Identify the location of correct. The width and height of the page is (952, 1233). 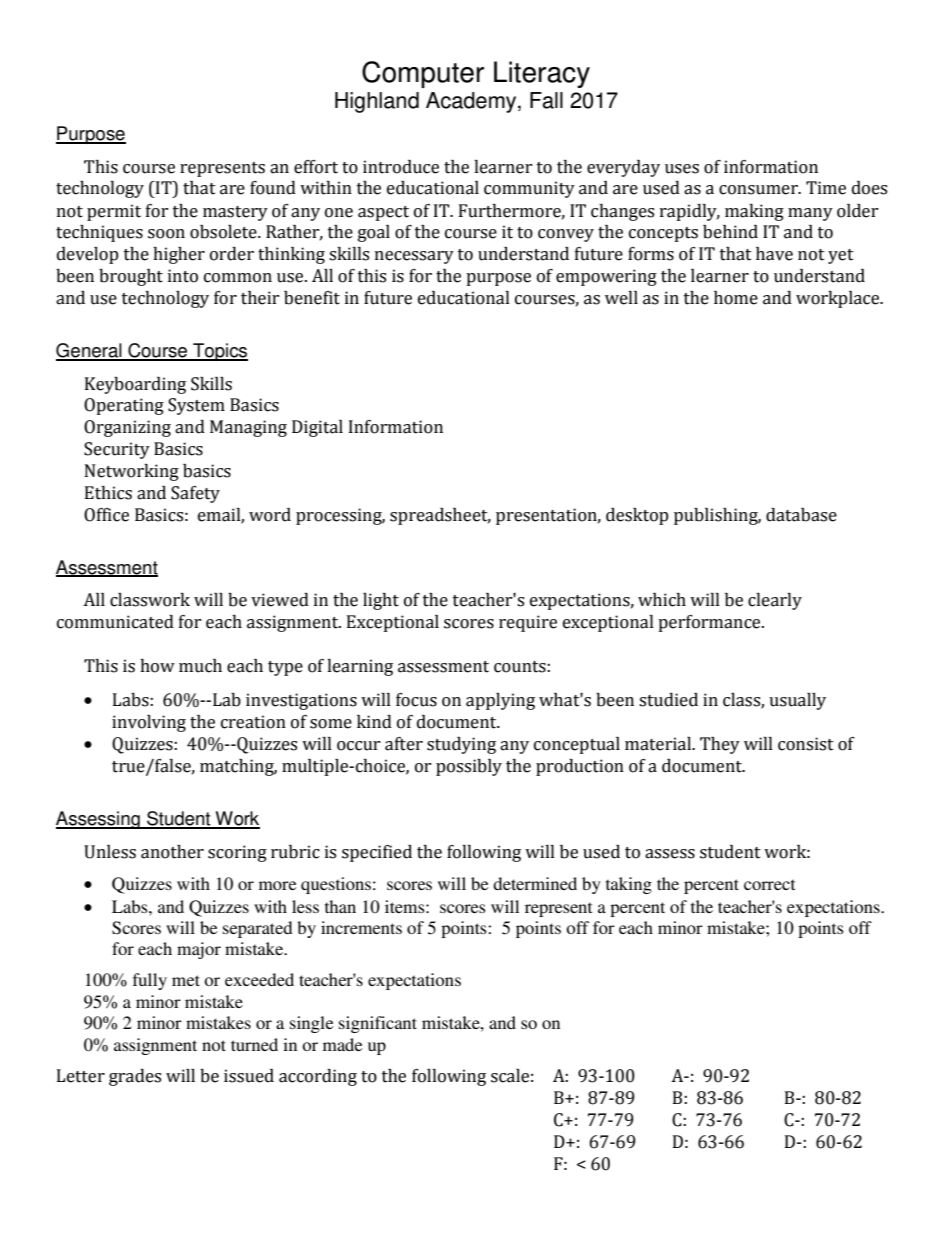
(769, 884).
